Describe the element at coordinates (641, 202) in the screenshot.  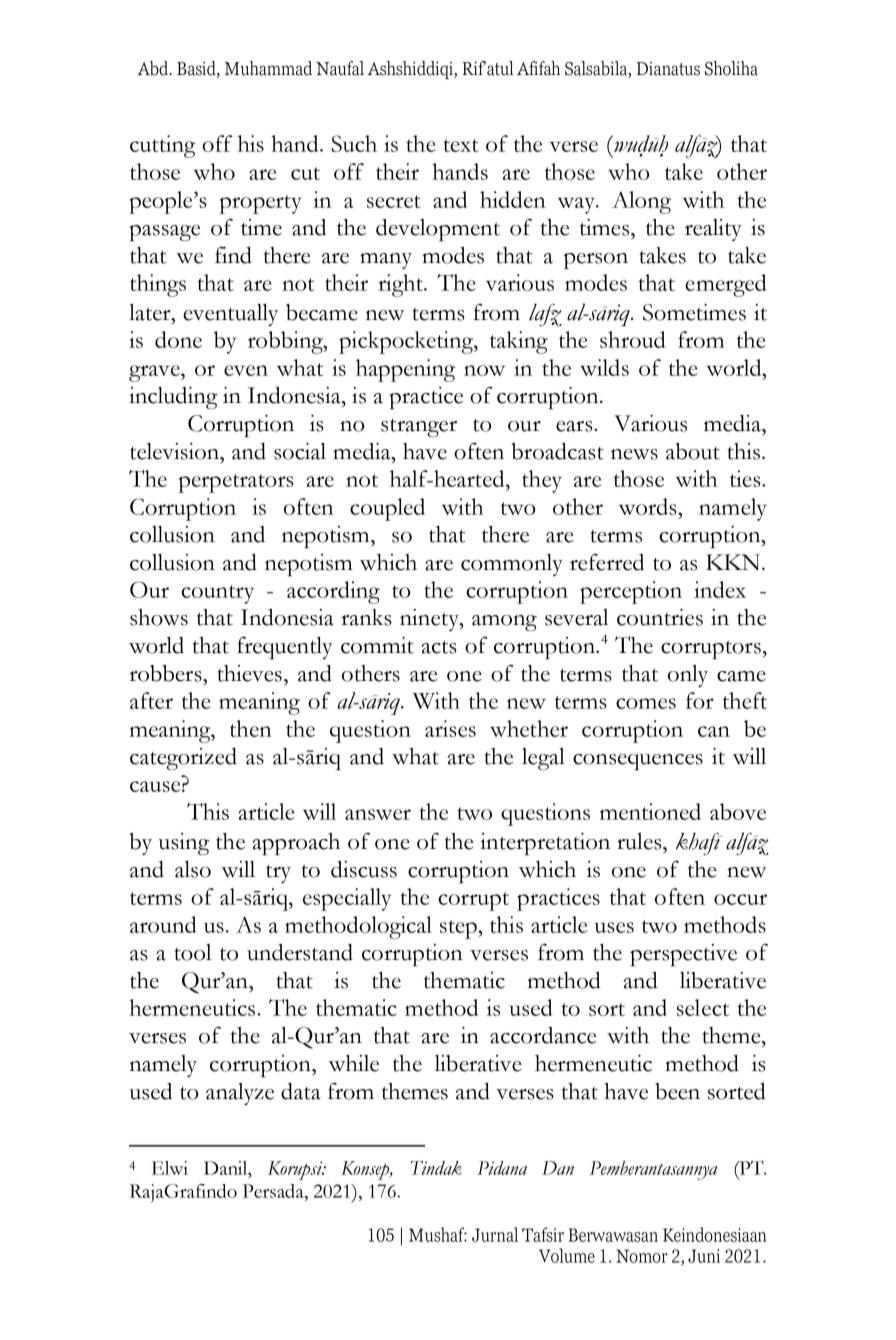
I see `Along` at that location.
